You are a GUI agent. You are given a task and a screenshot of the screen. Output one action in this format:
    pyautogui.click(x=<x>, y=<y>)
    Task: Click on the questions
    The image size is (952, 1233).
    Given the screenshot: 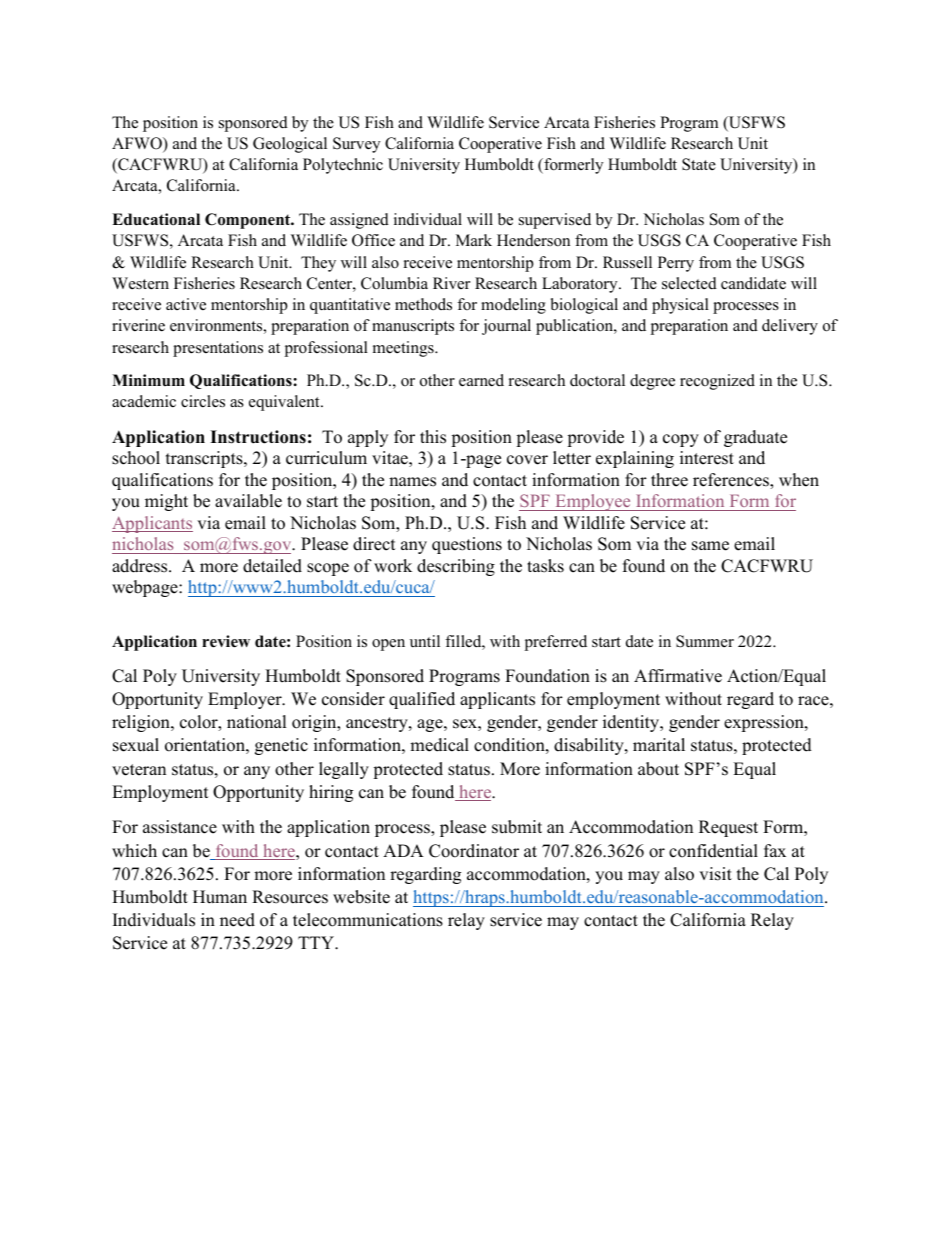 What is the action you would take?
    pyautogui.click(x=467, y=545)
